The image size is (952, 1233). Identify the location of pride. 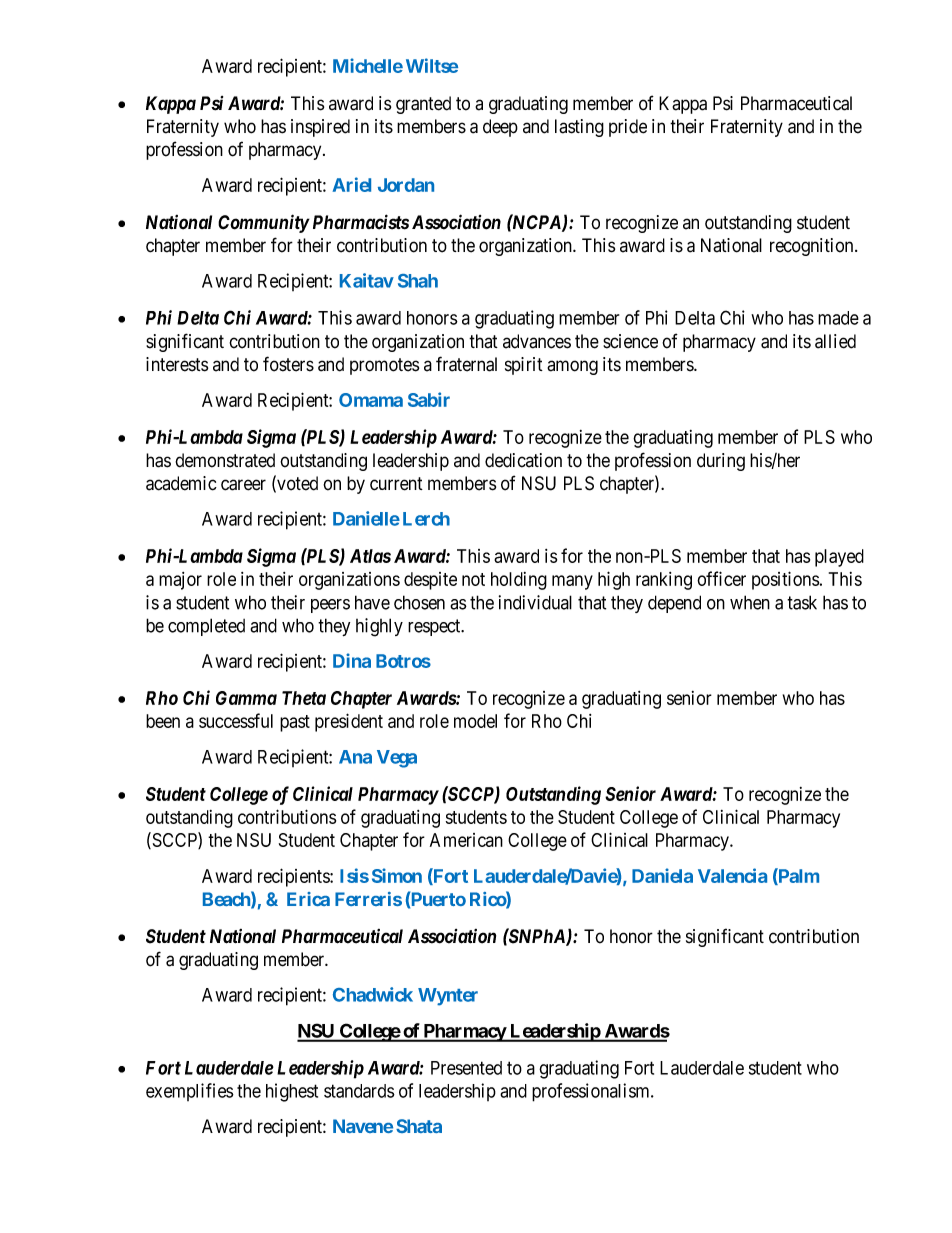
(628, 128).
